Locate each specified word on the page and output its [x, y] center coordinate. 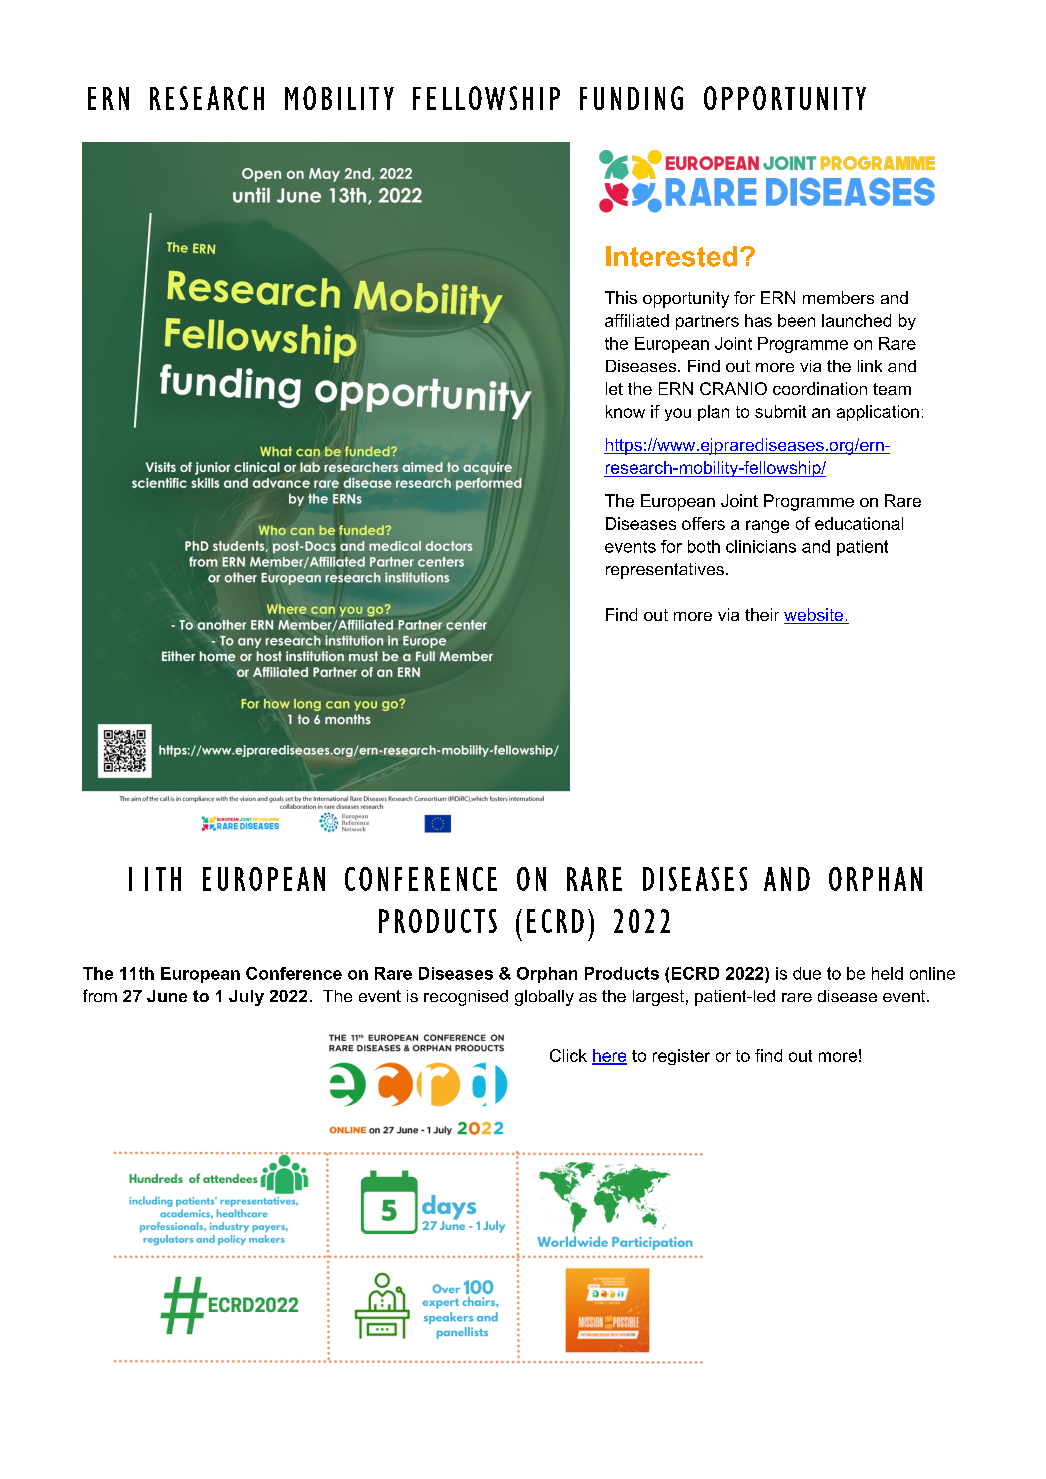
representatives [665, 571]
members [838, 297]
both [704, 546]
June [167, 996]
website [815, 616]
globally [544, 998]
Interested [671, 256]
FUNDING [631, 98]
